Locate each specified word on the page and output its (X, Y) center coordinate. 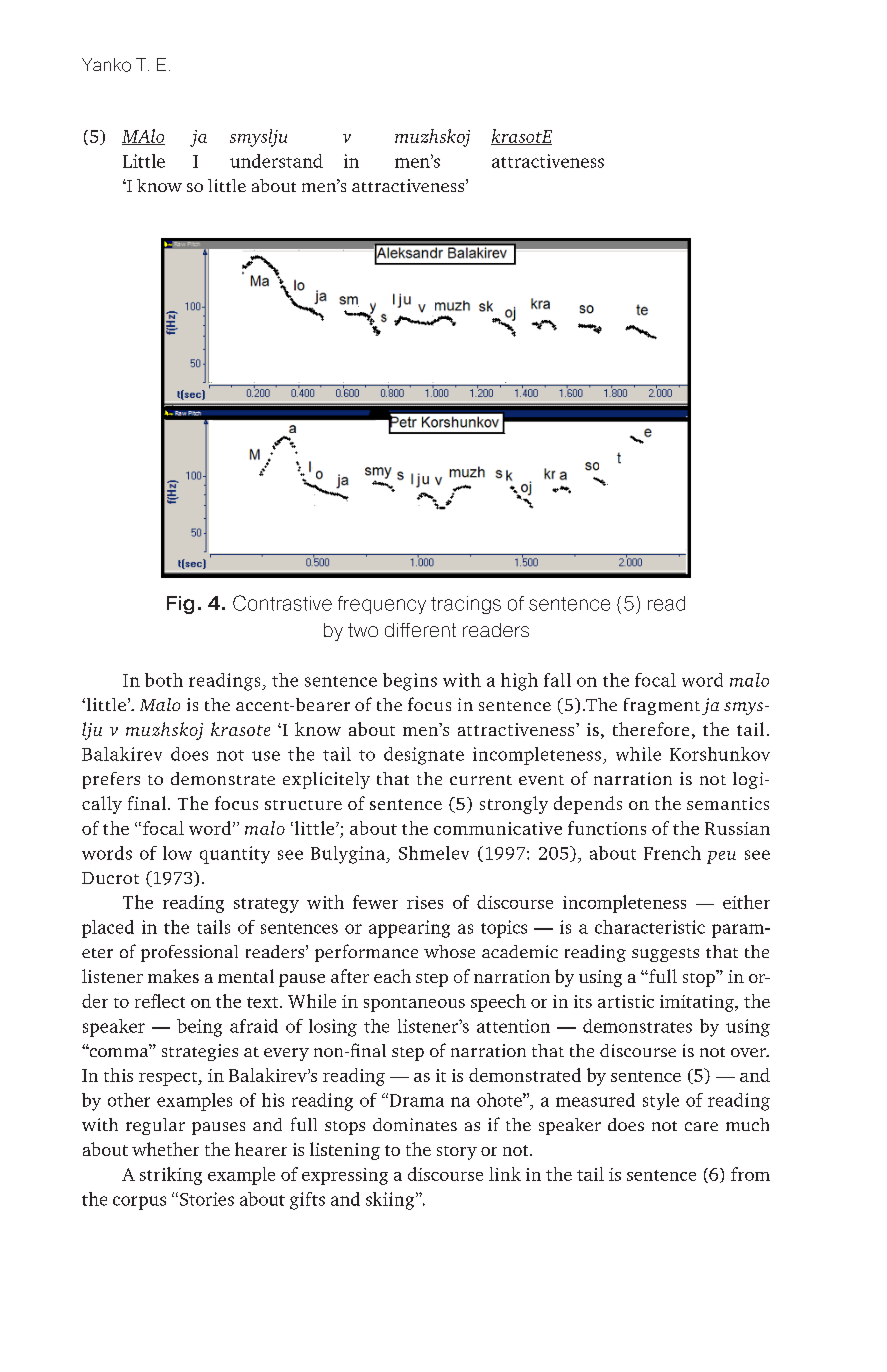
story (457, 1153)
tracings (466, 605)
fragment (662, 706)
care (701, 1126)
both (164, 680)
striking (171, 1176)
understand (276, 161)
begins (410, 682)
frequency (382, 605)
